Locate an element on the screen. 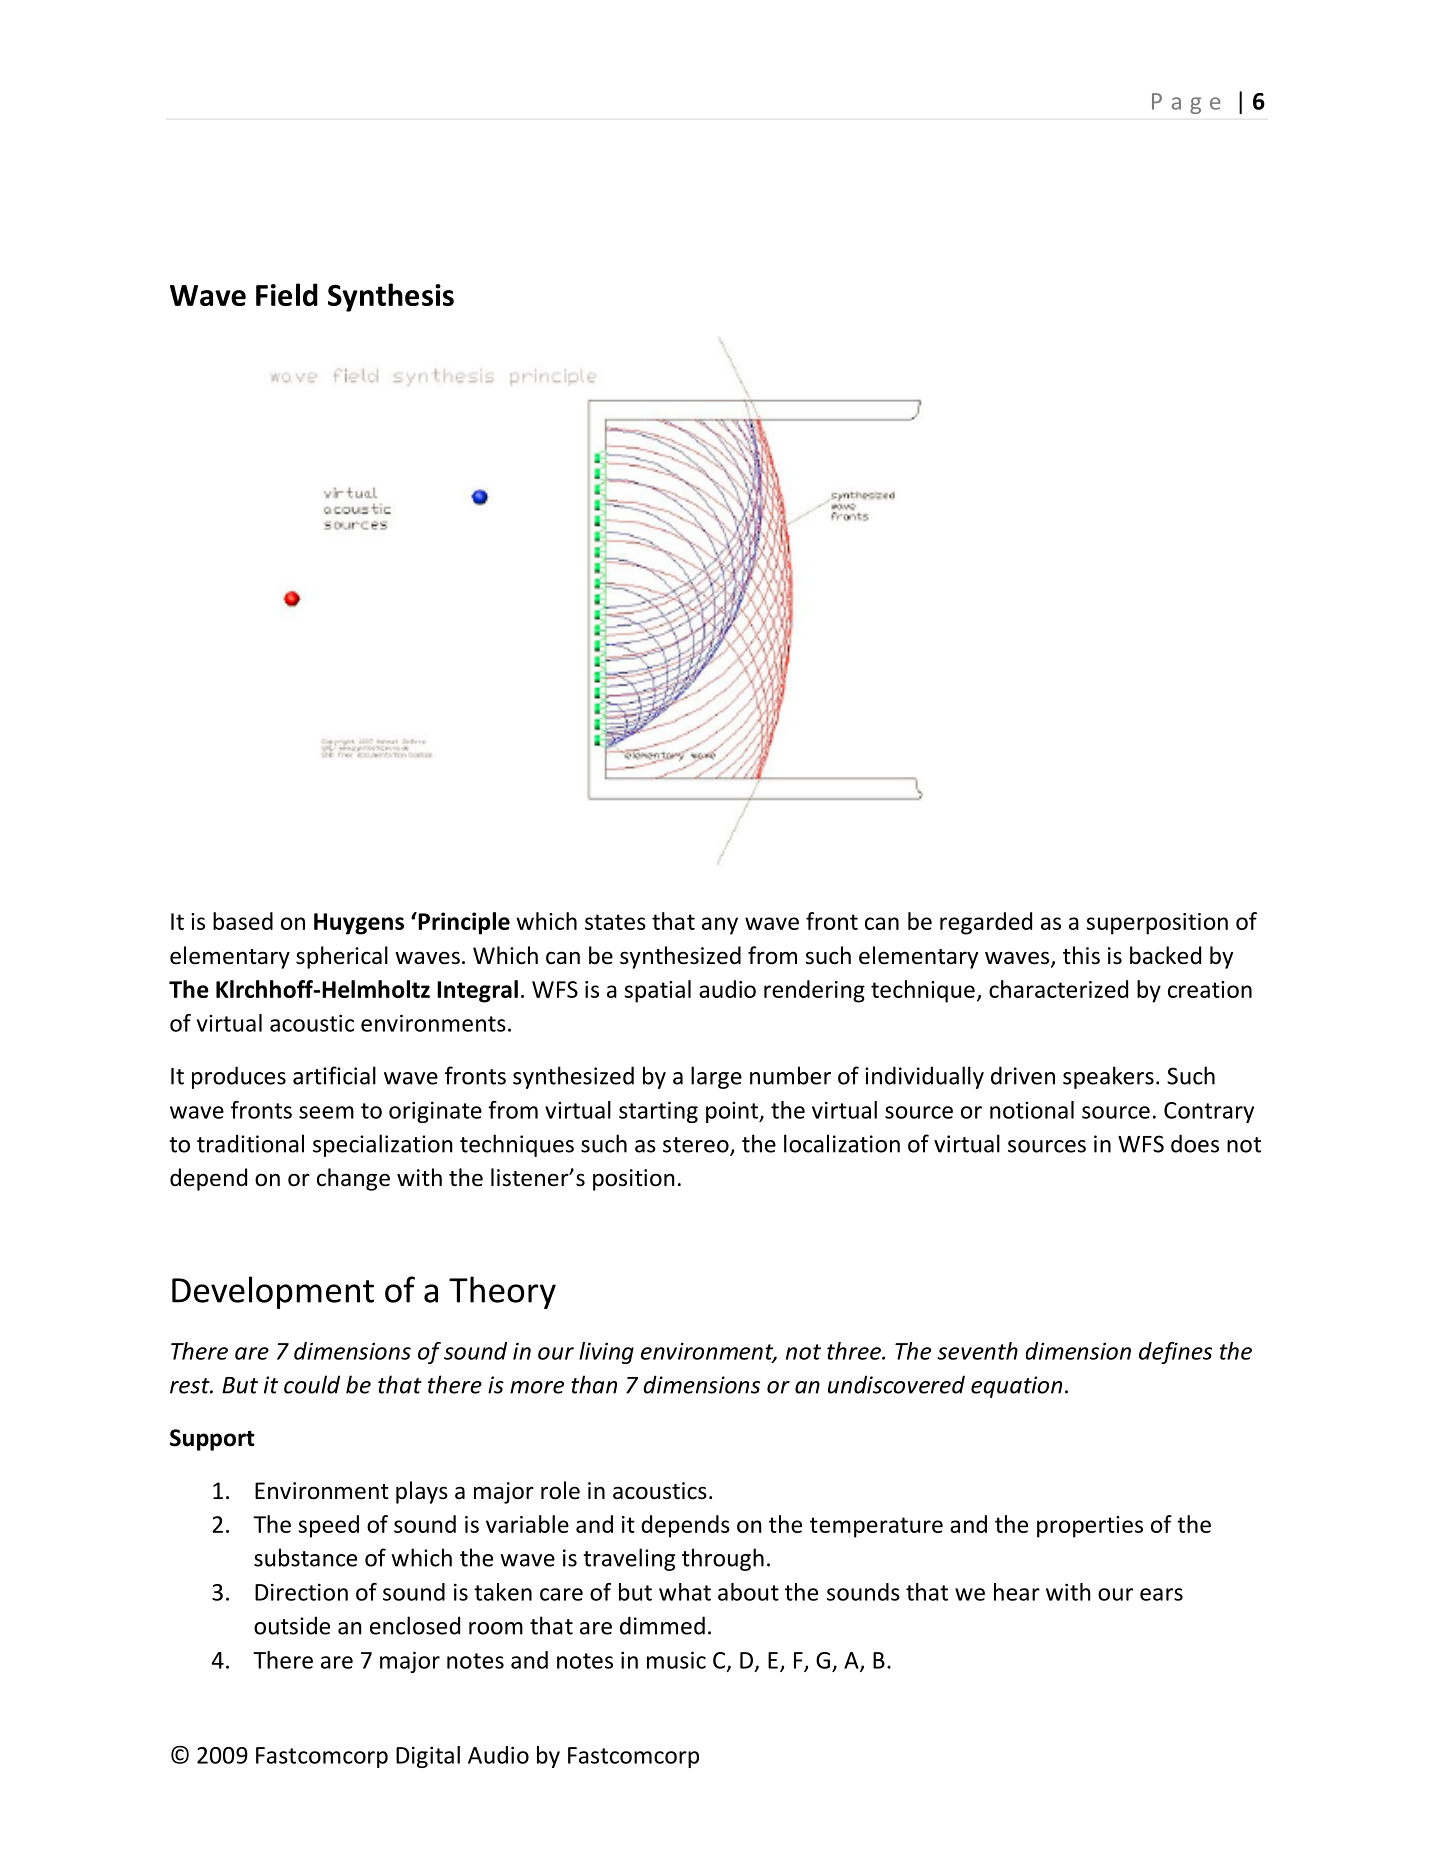  could is located at coordinates (312, 1384).
